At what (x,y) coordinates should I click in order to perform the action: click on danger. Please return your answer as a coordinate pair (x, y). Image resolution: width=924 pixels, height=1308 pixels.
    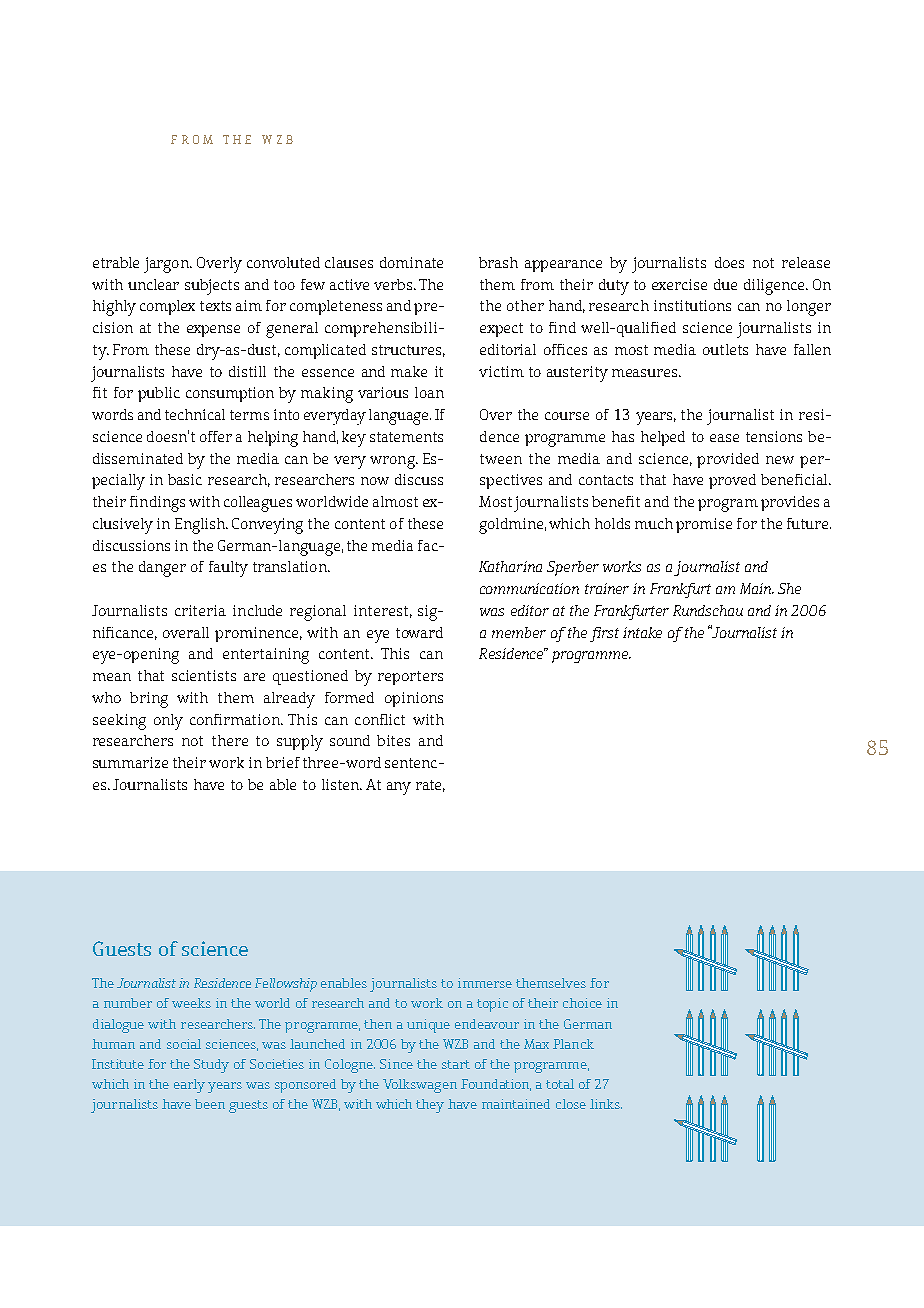
    Looking at the image, I should click on (162, 569).
